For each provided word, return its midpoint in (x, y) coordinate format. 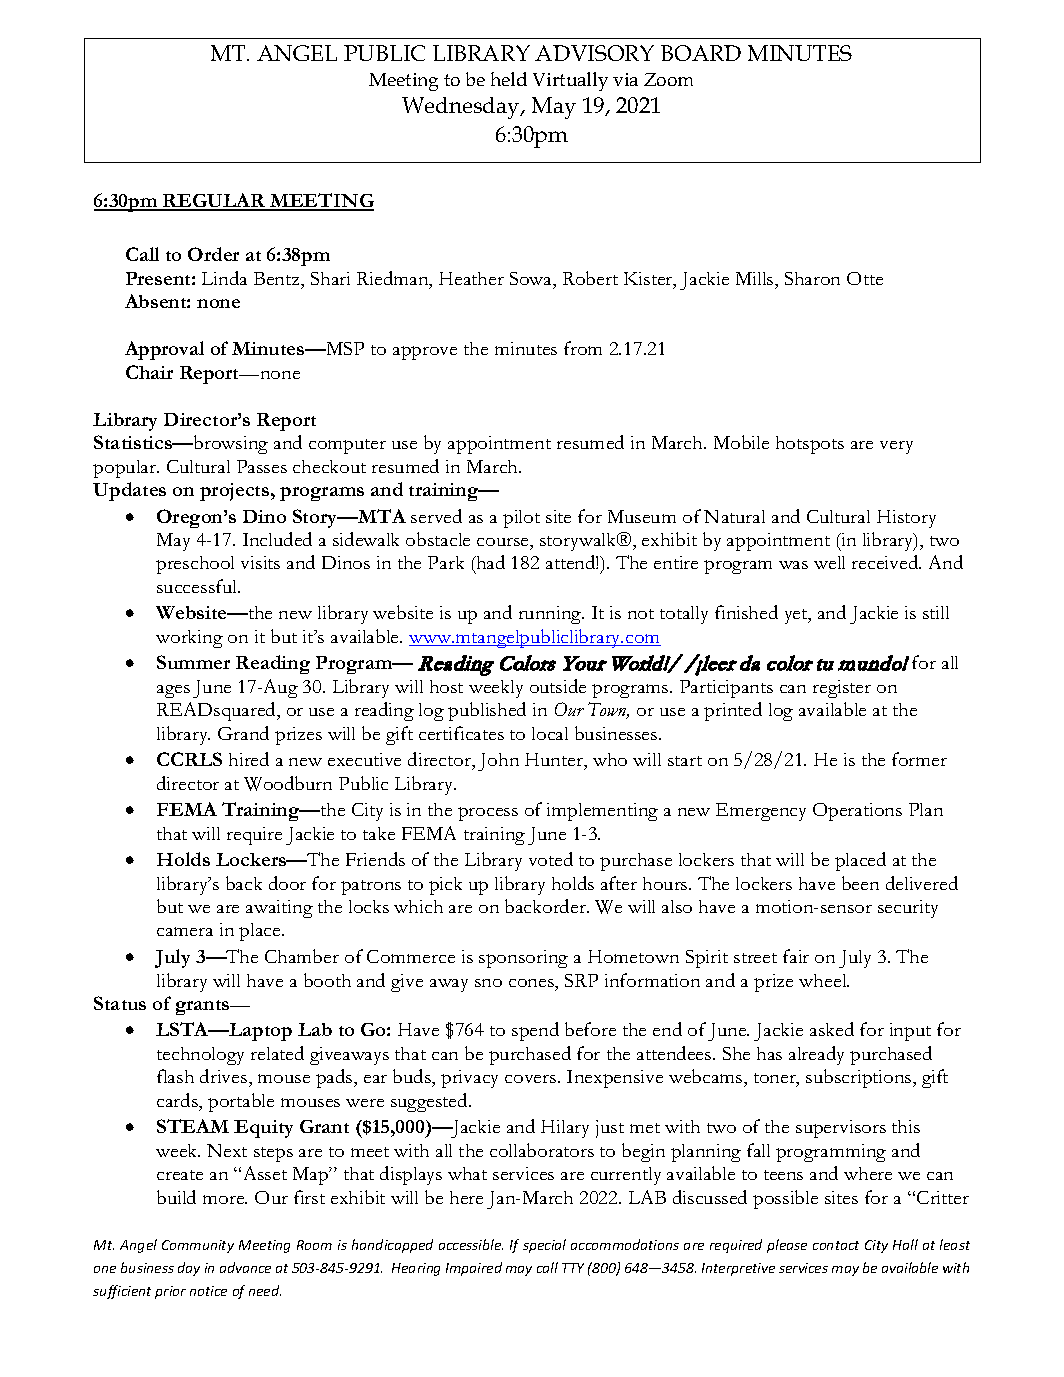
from (583, 348)
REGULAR (214, 202)
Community (198, 1246)
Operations (857, 812)
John (498, 762)
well (829, 562)
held (509, 79)
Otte (865, 278)
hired (249, 759)
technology (200, 1056)
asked (832, 1029)
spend (535, 1031)
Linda (224, 278)
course (504, 542)
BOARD (701, 53)
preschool (195, 565)
